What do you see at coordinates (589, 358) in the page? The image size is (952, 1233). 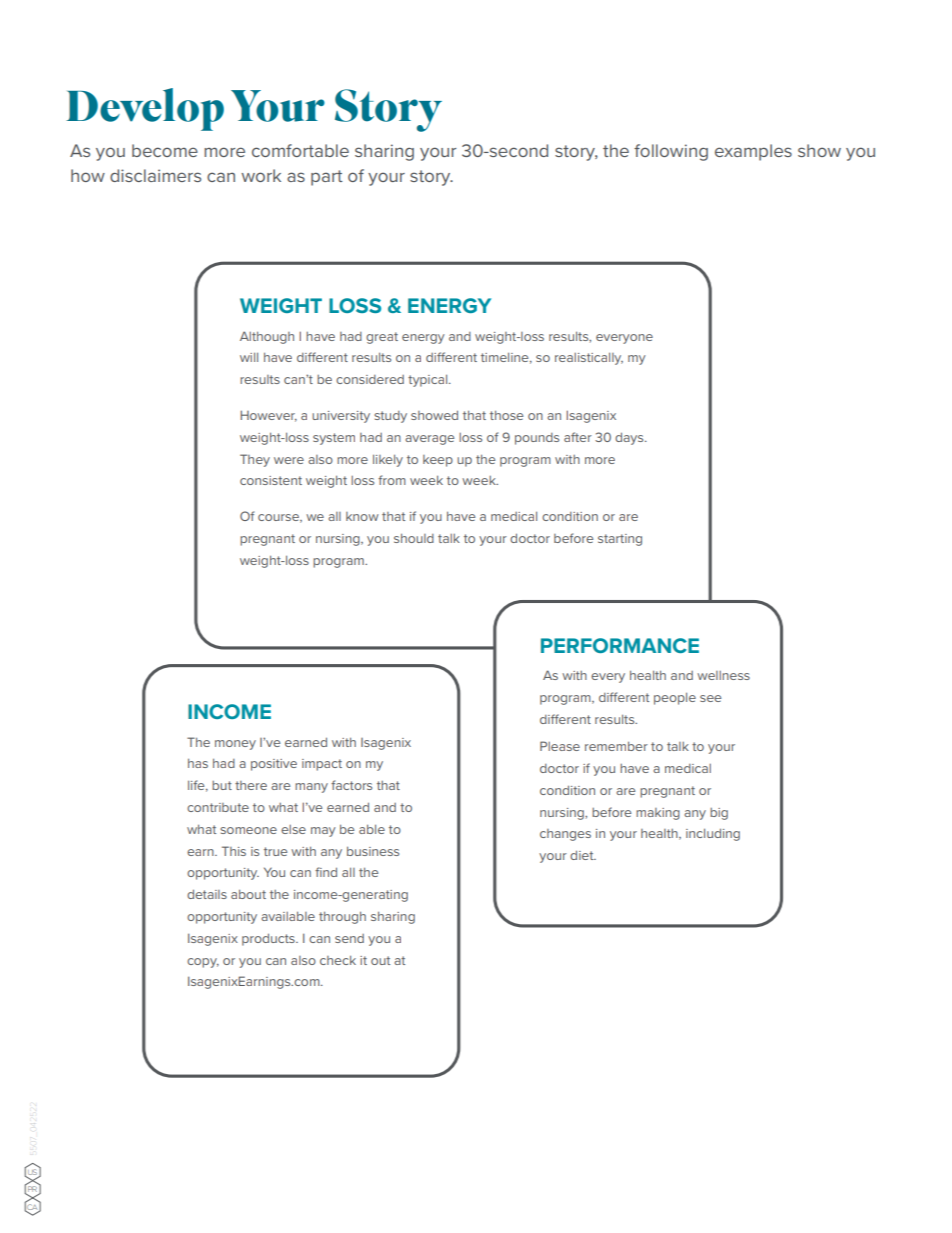 I see `realistically` at bounding box center [589, 358].
